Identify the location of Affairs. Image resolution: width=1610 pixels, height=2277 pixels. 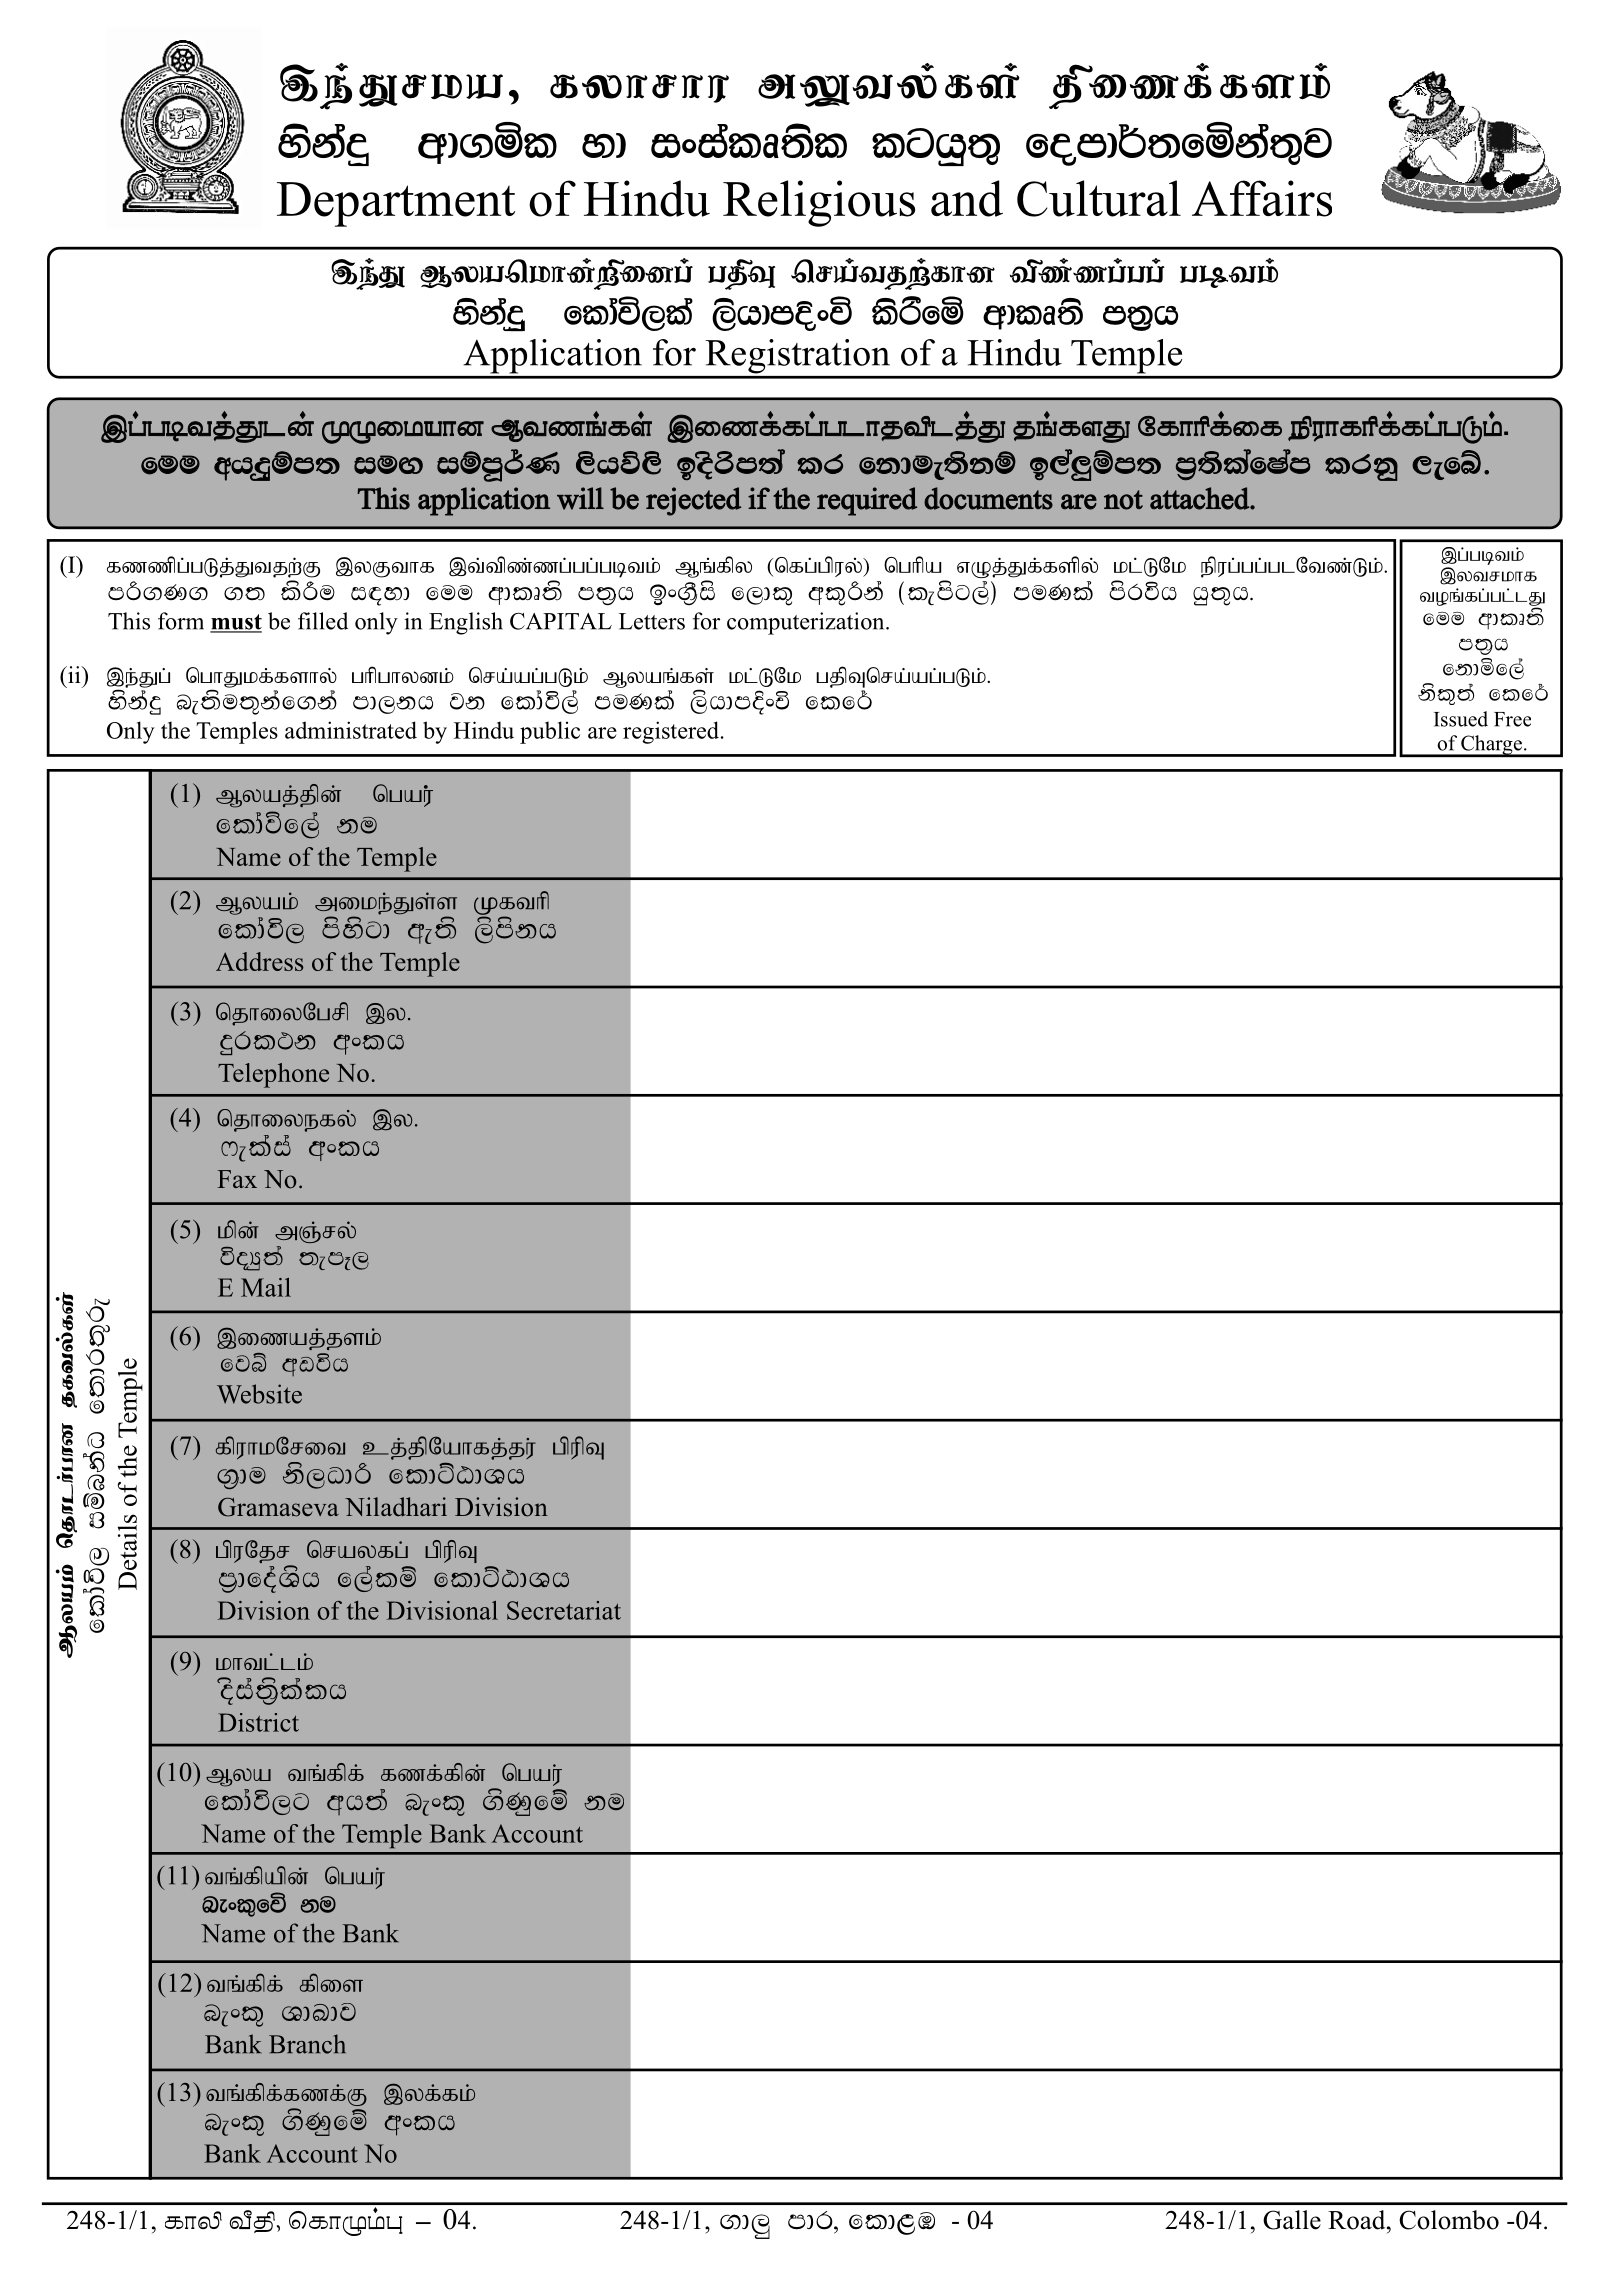
(1262, 198).
